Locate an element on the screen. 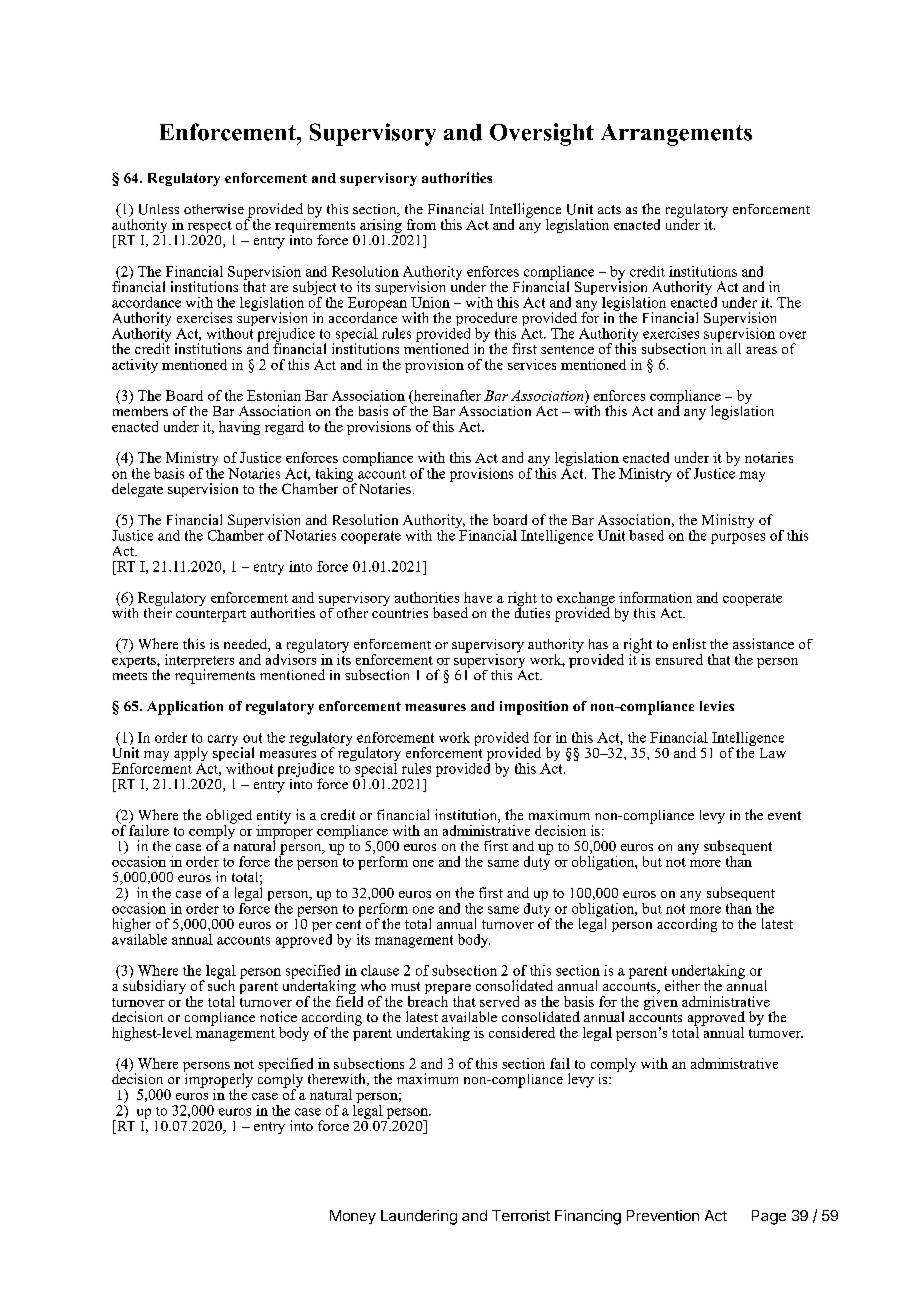 The height and width of the screenshot is (1308, 924). purposes is located at coordinates (738, 538).
